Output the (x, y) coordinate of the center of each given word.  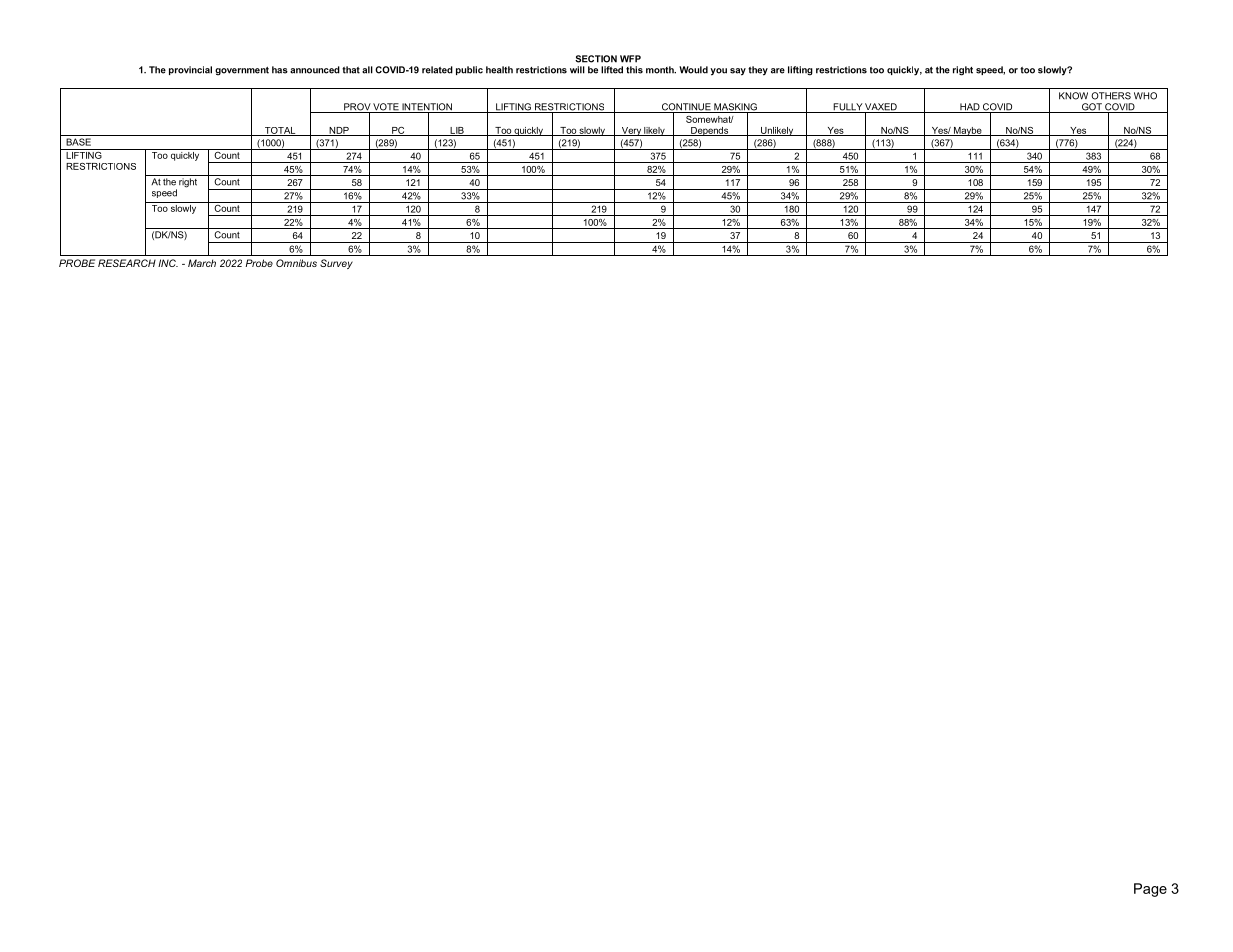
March (202, 263)
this (634, 70)
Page (1150, 890)
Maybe (968, 131)
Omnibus (296, 263)
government (242, 71)
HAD (970, 108)
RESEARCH (127, 263)
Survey (336, 264)
